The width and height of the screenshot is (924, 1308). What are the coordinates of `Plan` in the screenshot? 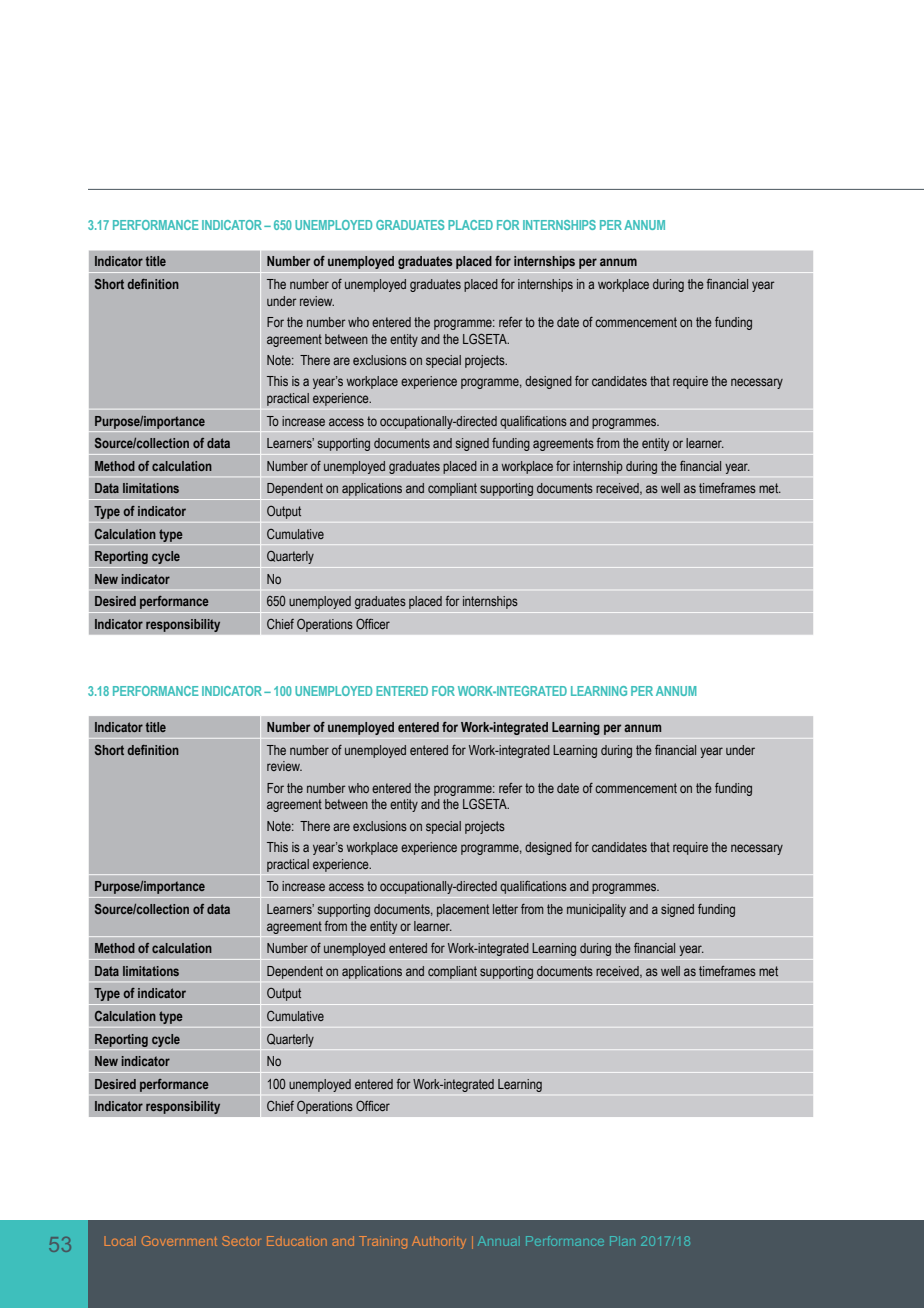 It's located at (622, 1241).
